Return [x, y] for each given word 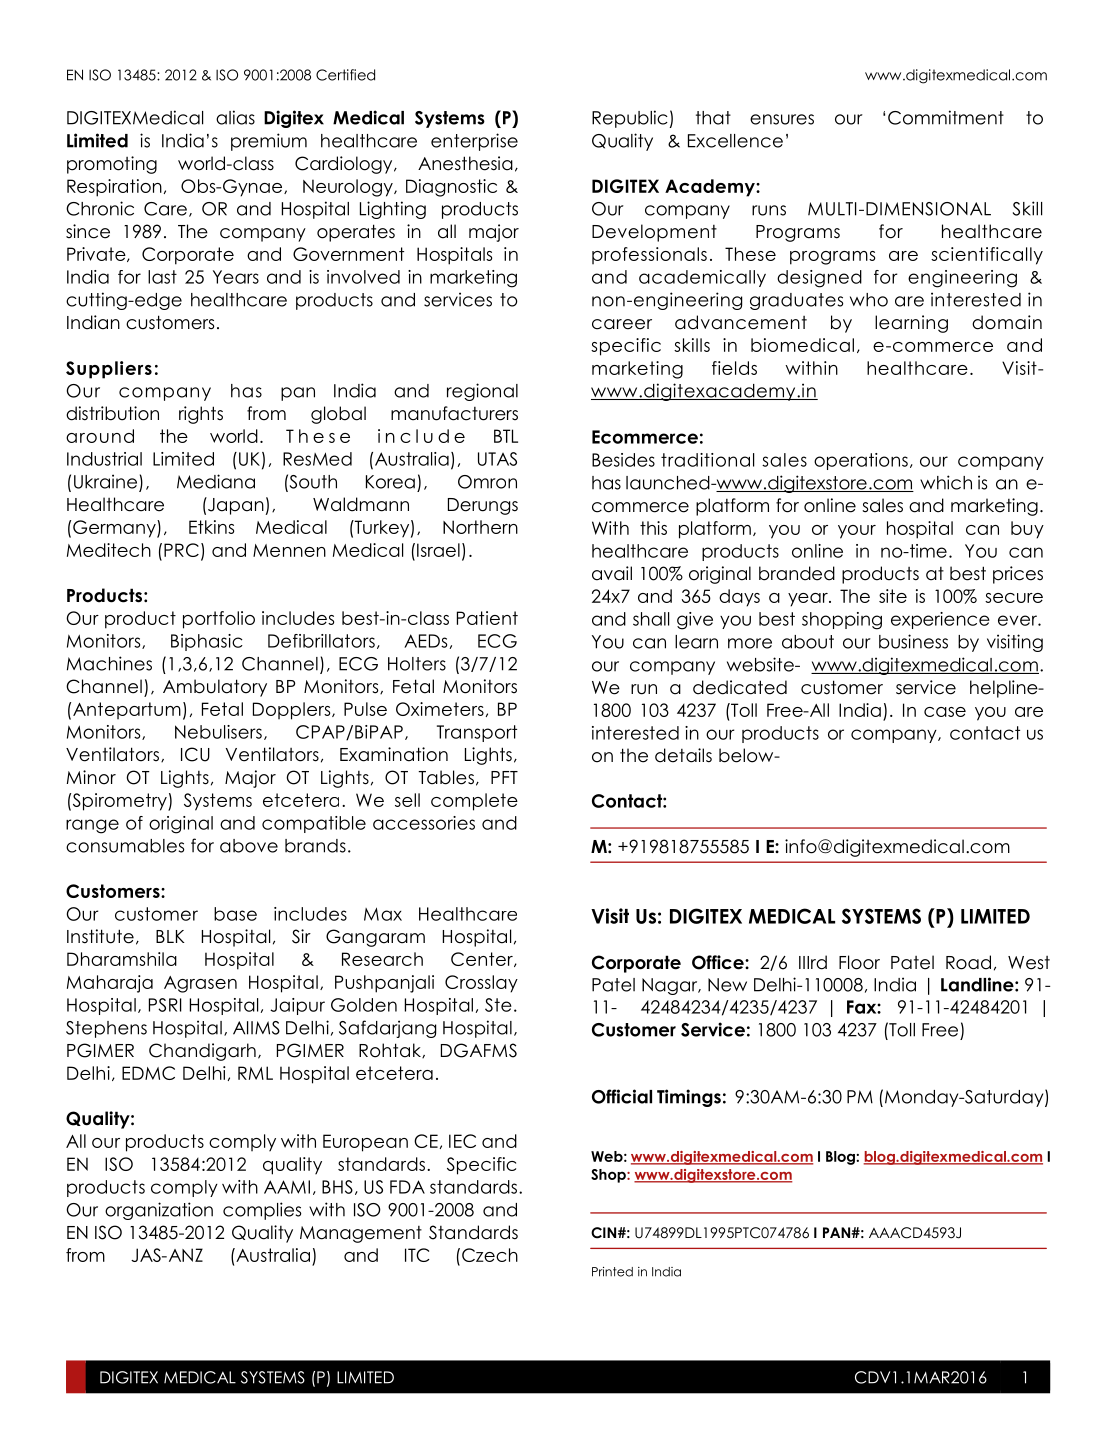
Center [483, 959]
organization [159, 1211]
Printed [612, 1272]
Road [968, 962]
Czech [490, 1255]
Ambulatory [215, 688]
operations [861, 461]
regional [482, 392]
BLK [170, 936]
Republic [630, 119]
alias [235, 117]
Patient [487, 618]
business [913, 641]
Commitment [946, 117]
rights [201, 415]
